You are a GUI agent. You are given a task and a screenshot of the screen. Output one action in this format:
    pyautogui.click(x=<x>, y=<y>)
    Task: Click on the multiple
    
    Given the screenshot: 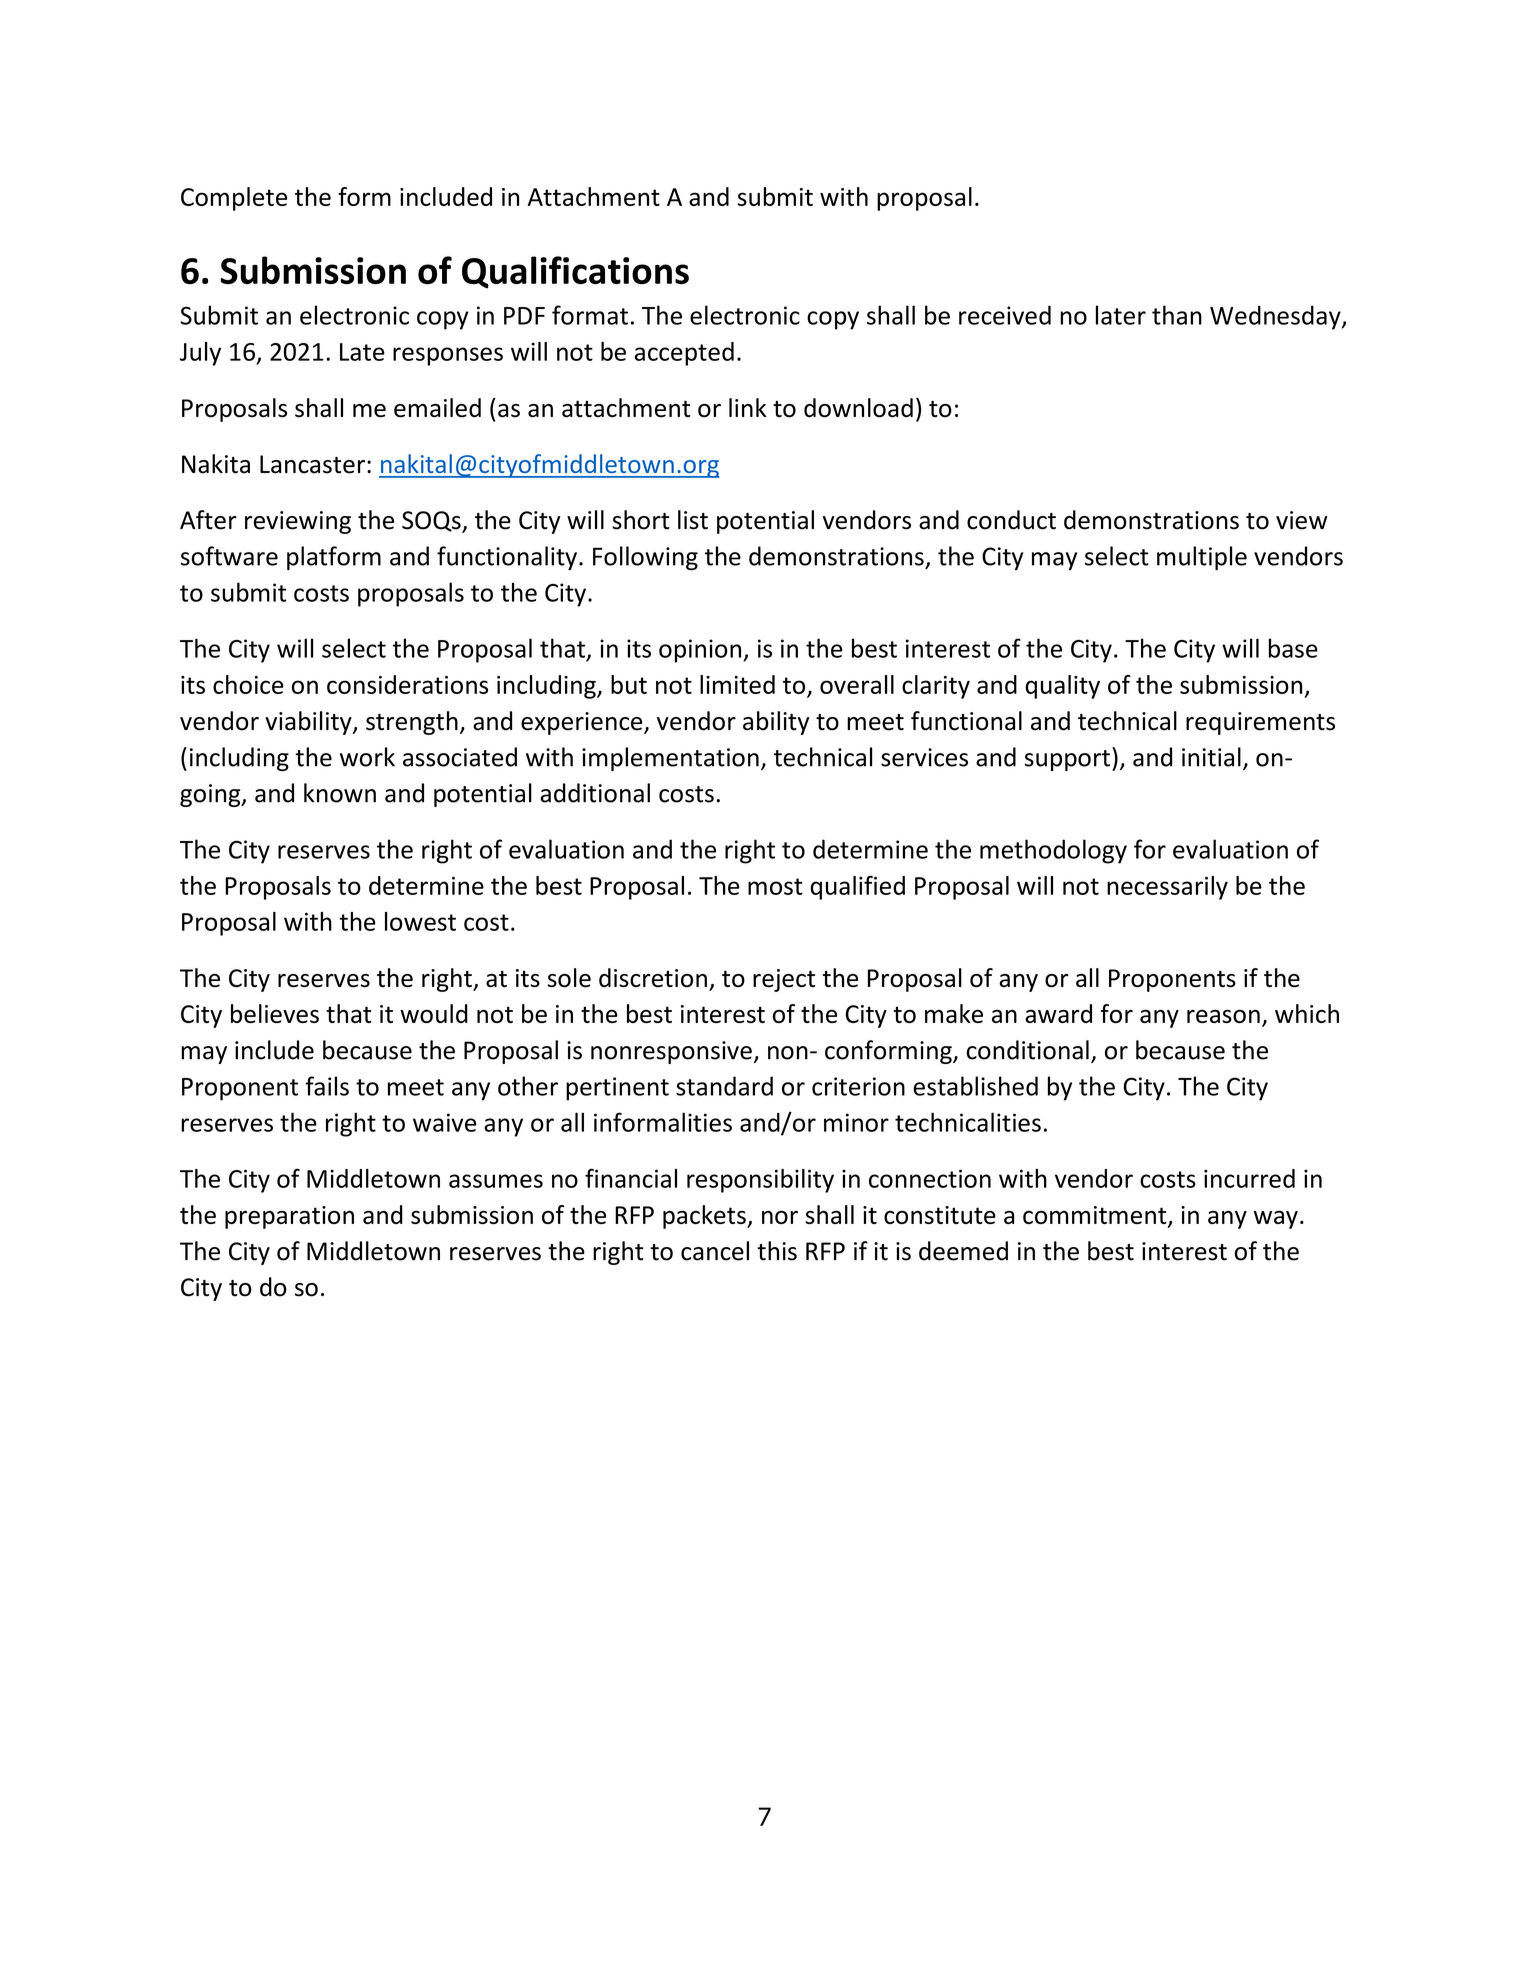 What is the action you would take?
    pyautogui.click(x=1202, y=558)
